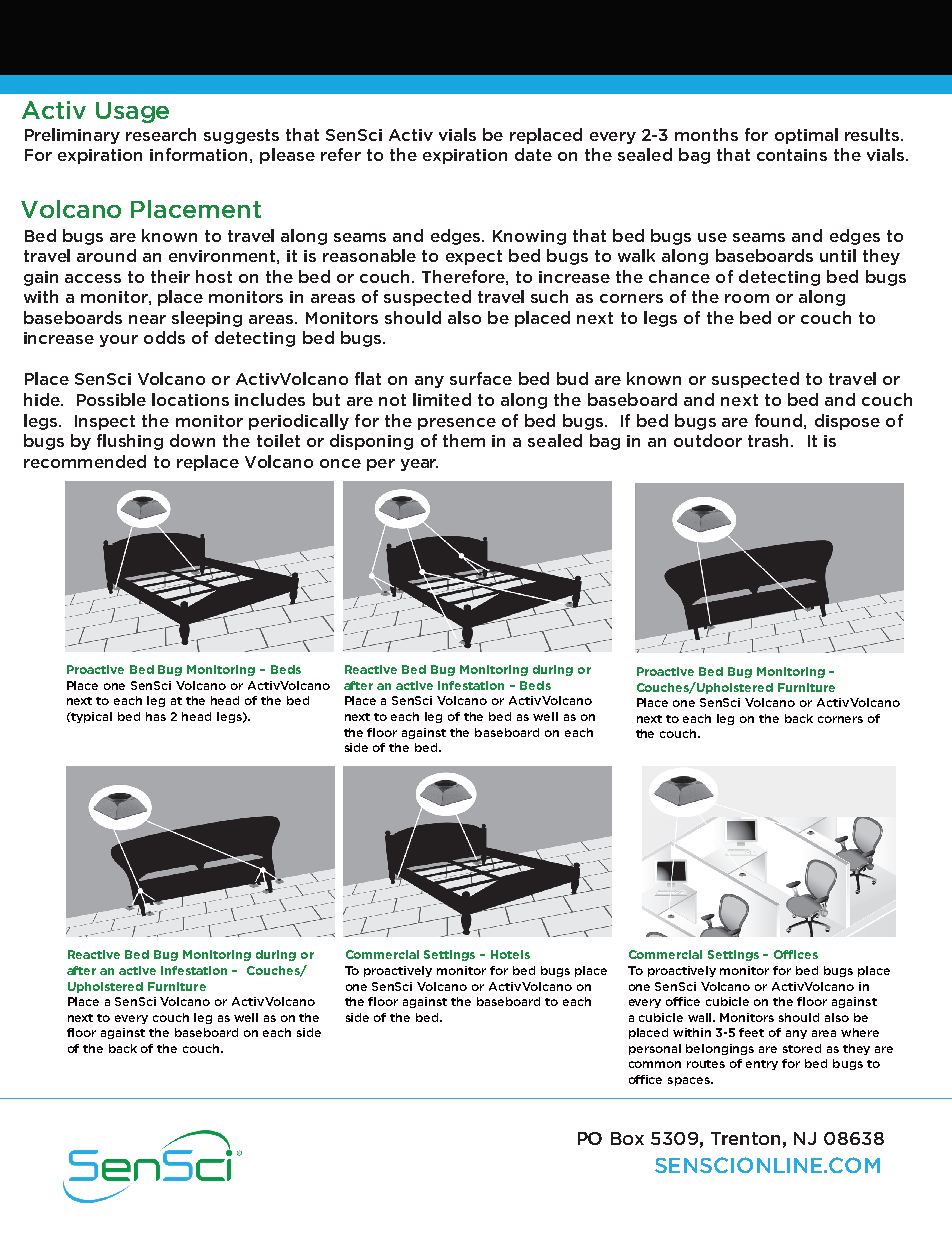  Describe the element at coordinates (91, 717) in the screenshot. I see `typical` at that location.
